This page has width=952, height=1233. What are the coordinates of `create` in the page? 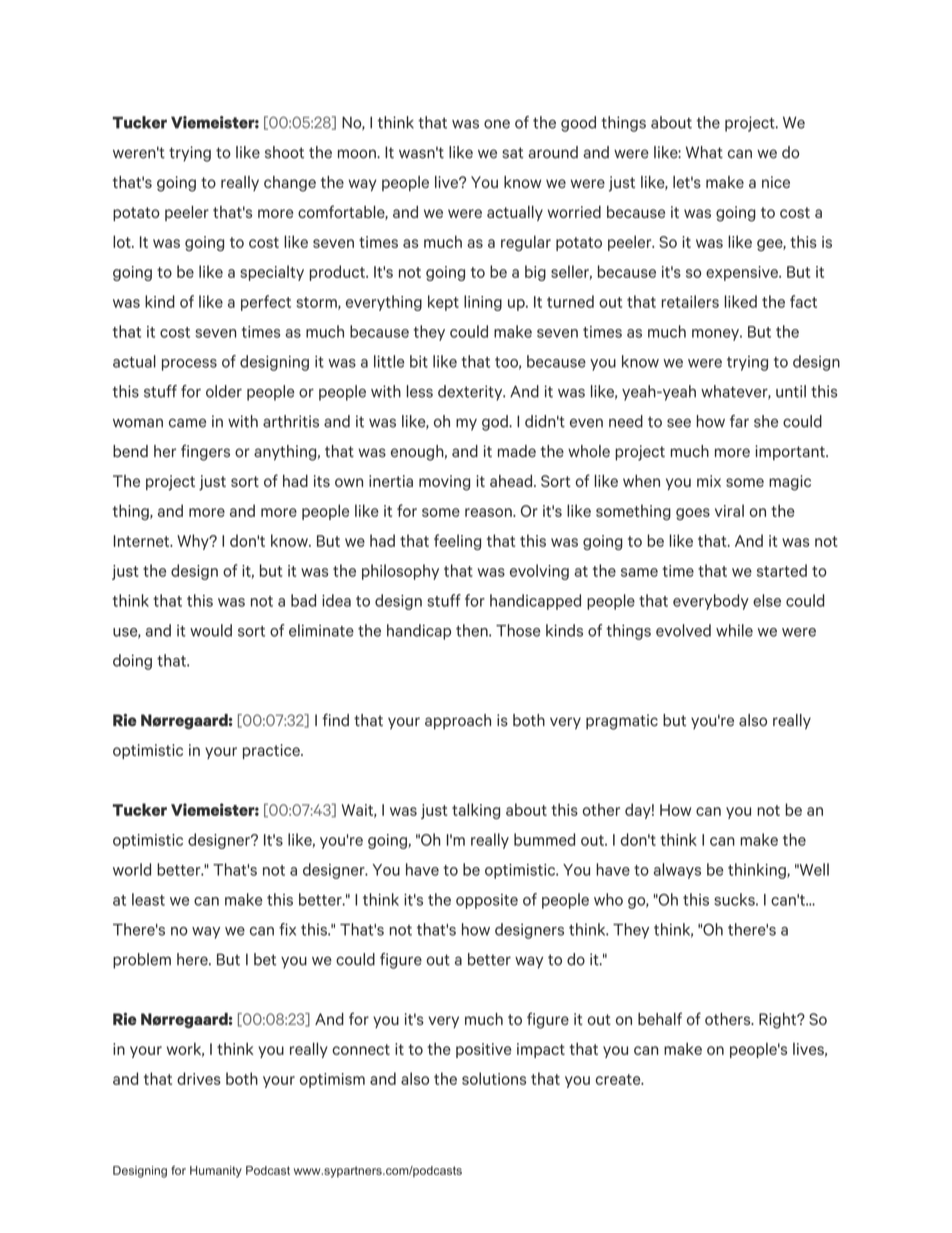 It's located at (619, 1079).
